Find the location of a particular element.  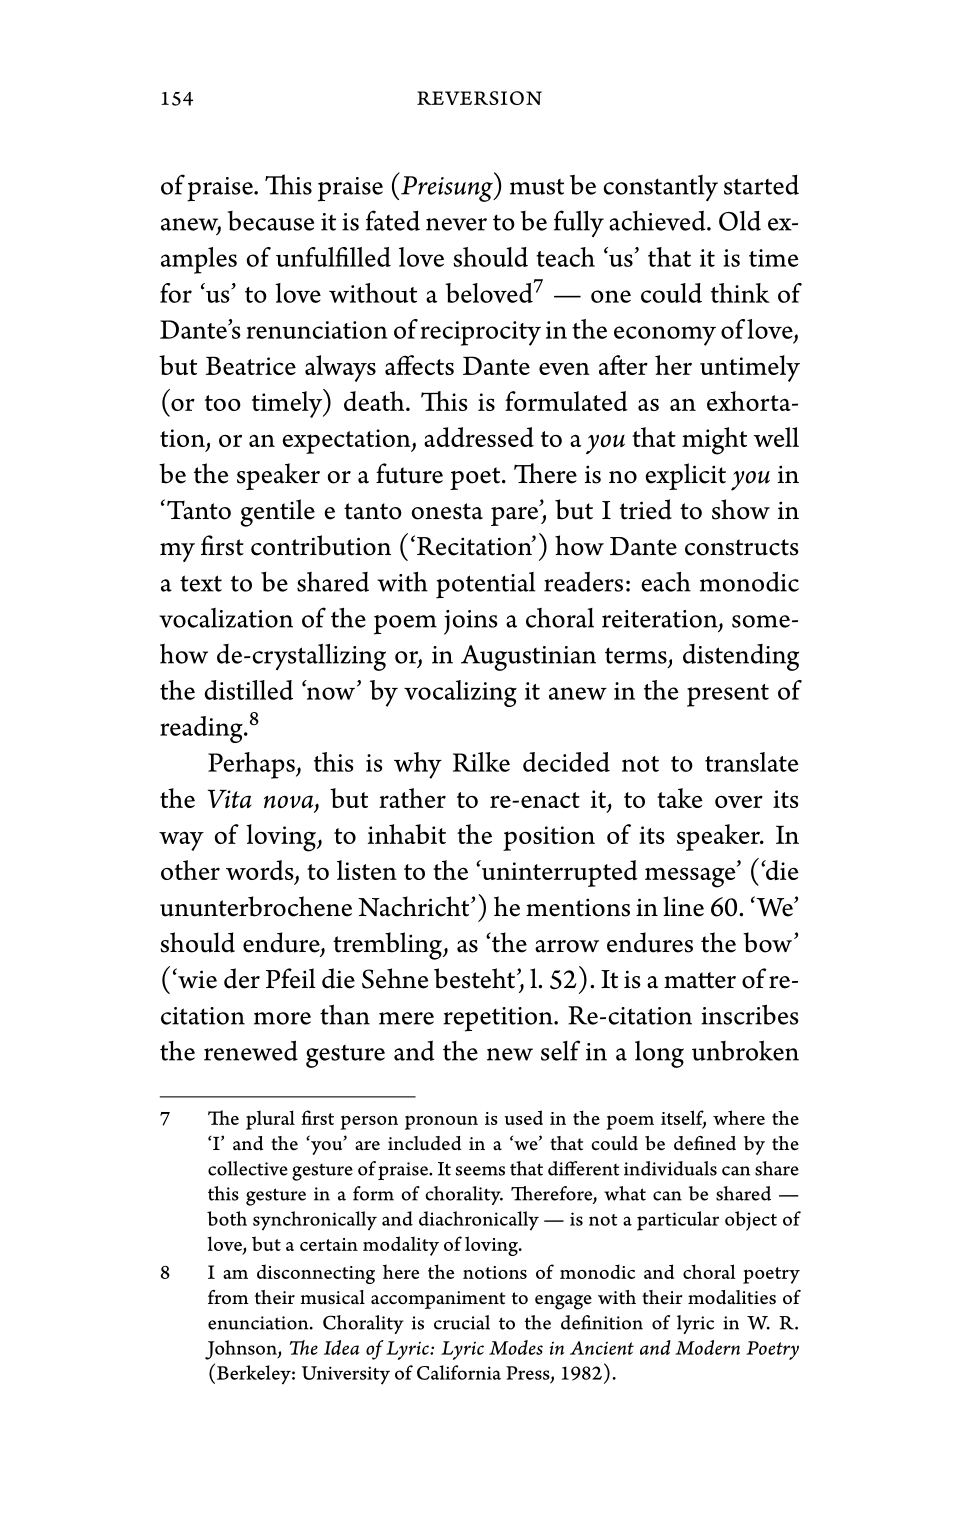

REVERSION is located at coordinates (479, 98).
